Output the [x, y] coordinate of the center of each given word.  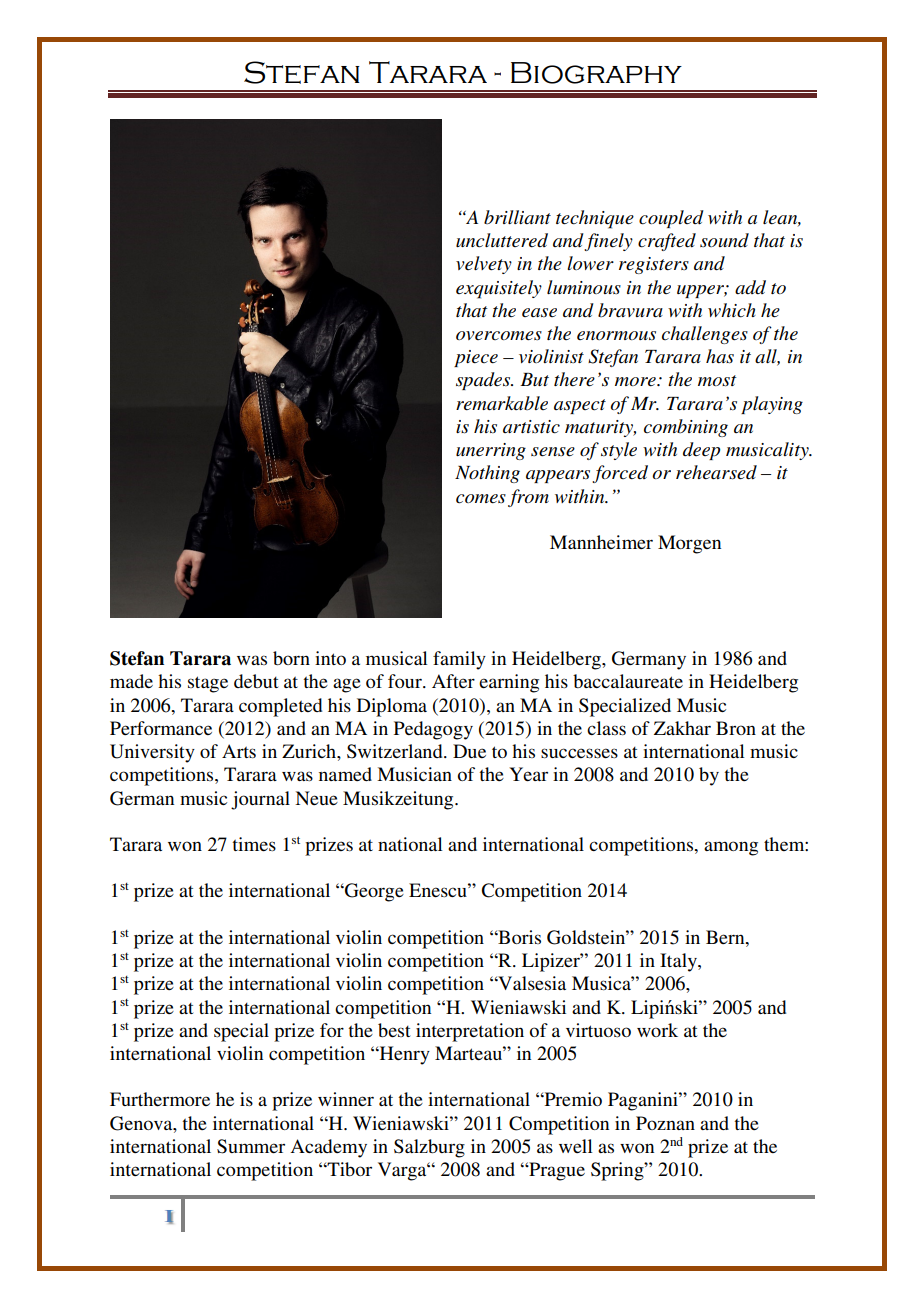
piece [476, 358]
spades [484, 381]
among [731, 848]
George [373, 892]
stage [208, 684]
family [459, 660]
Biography [596, 73]
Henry [404, 1055]
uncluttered [502, 240]
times [254, 844]
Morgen [689, 544]
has [720, 356]
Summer [251, 1146]
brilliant [517, 217]
